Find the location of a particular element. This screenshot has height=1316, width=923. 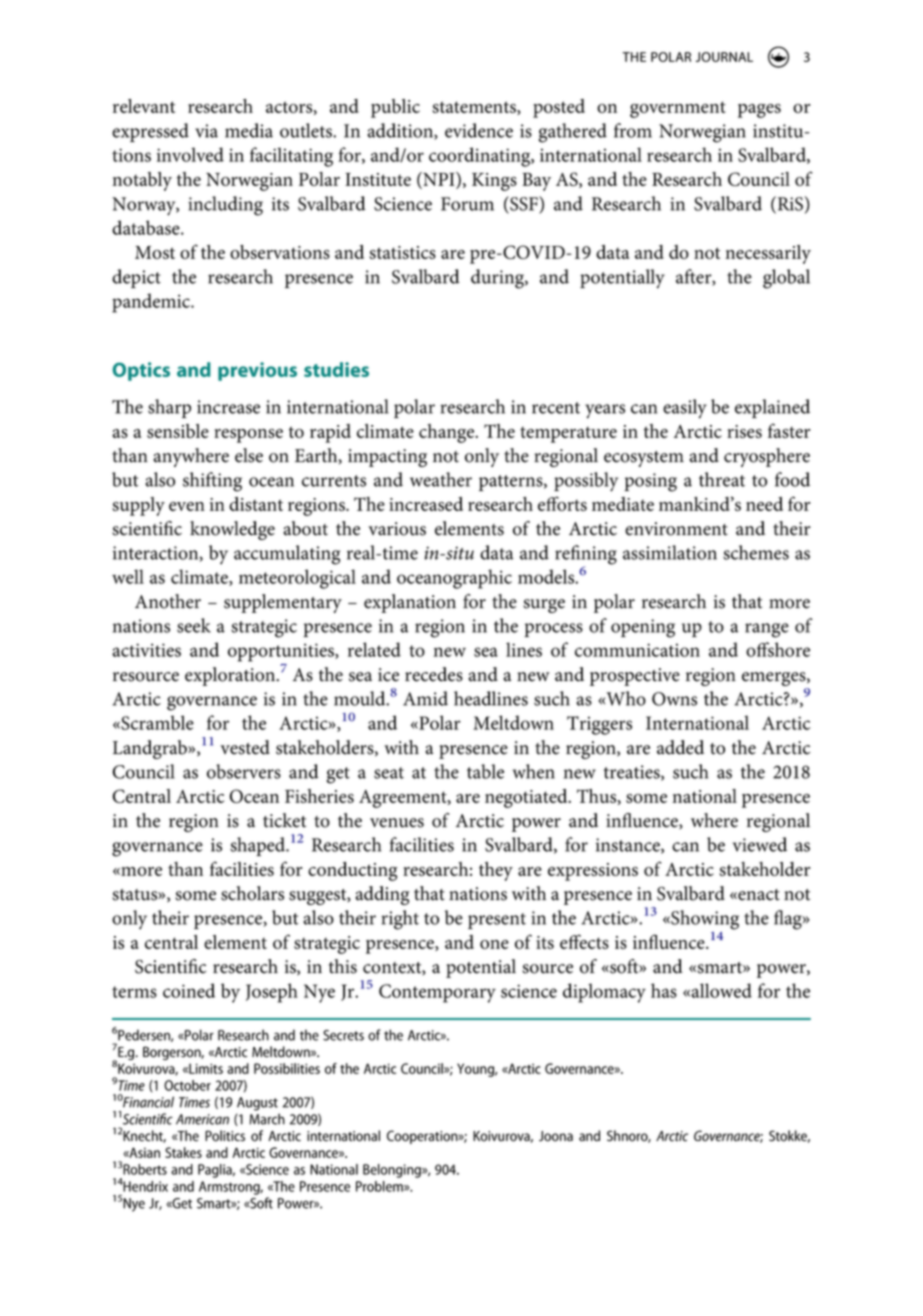

JOURNAL is located at coordinates (724, 57).
